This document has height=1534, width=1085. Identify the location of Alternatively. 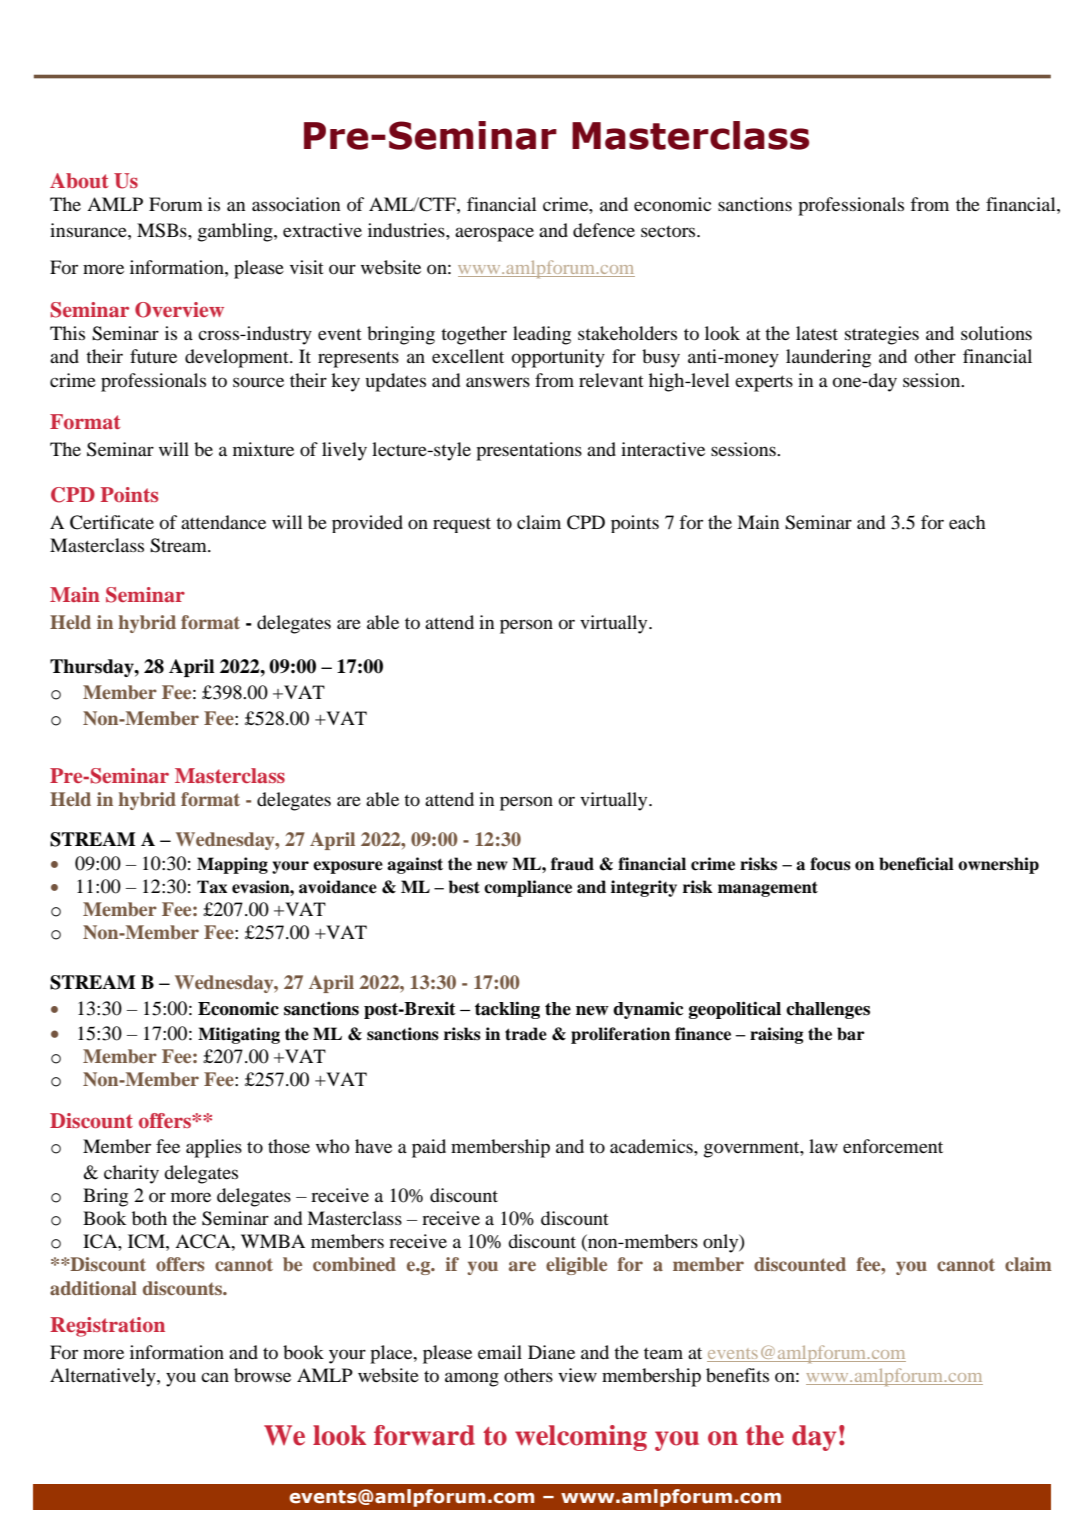
(104, 1377).
